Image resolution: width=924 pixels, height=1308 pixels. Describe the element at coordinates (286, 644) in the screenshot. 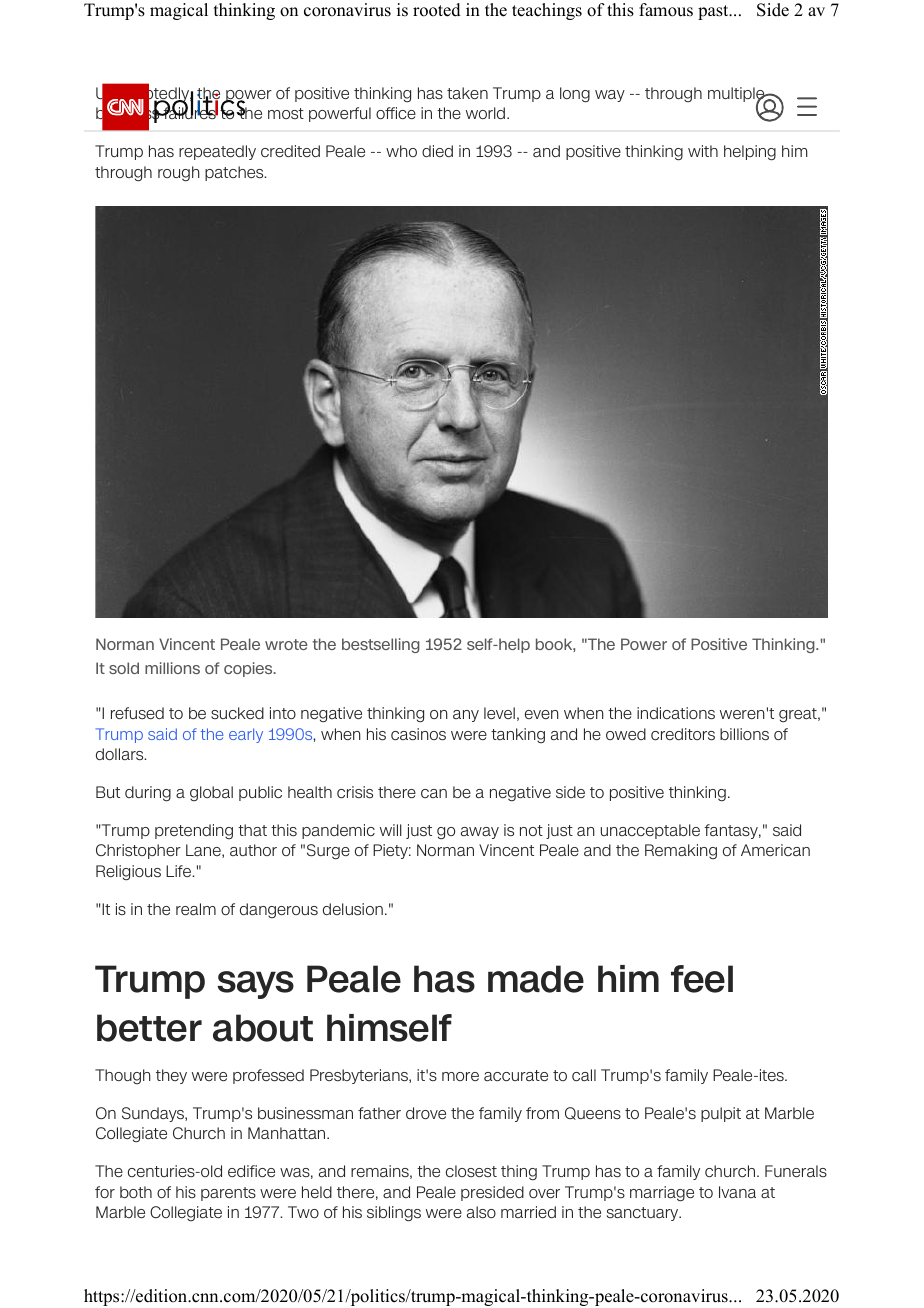

I see `wrote` at that location.
